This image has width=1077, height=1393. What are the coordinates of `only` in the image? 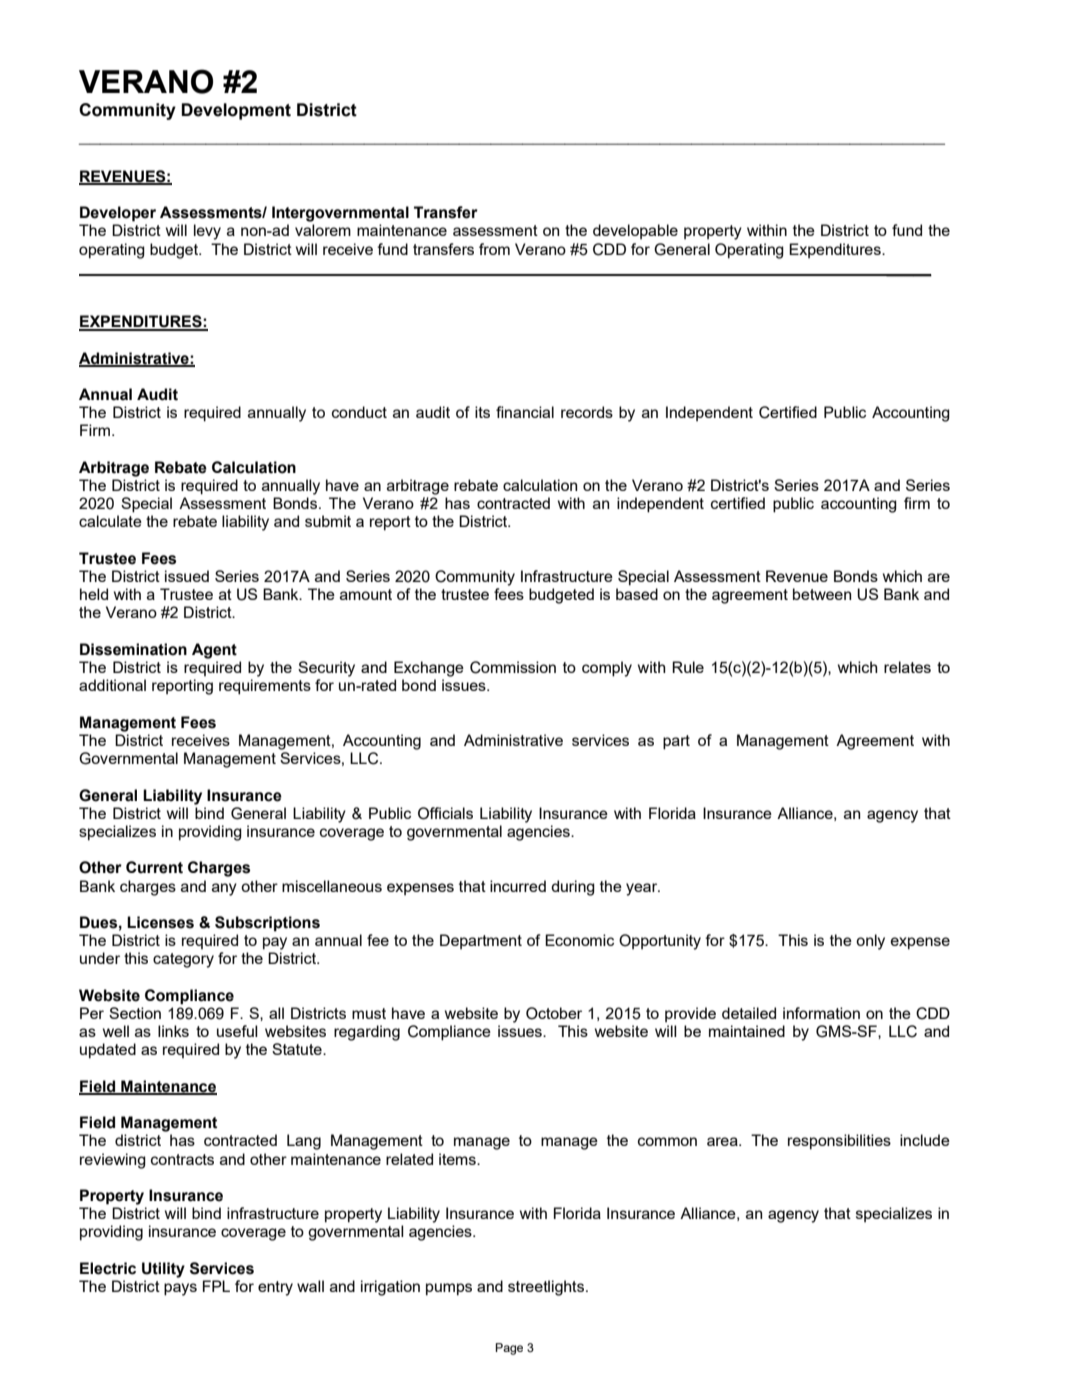 It's located at (870, 942).
